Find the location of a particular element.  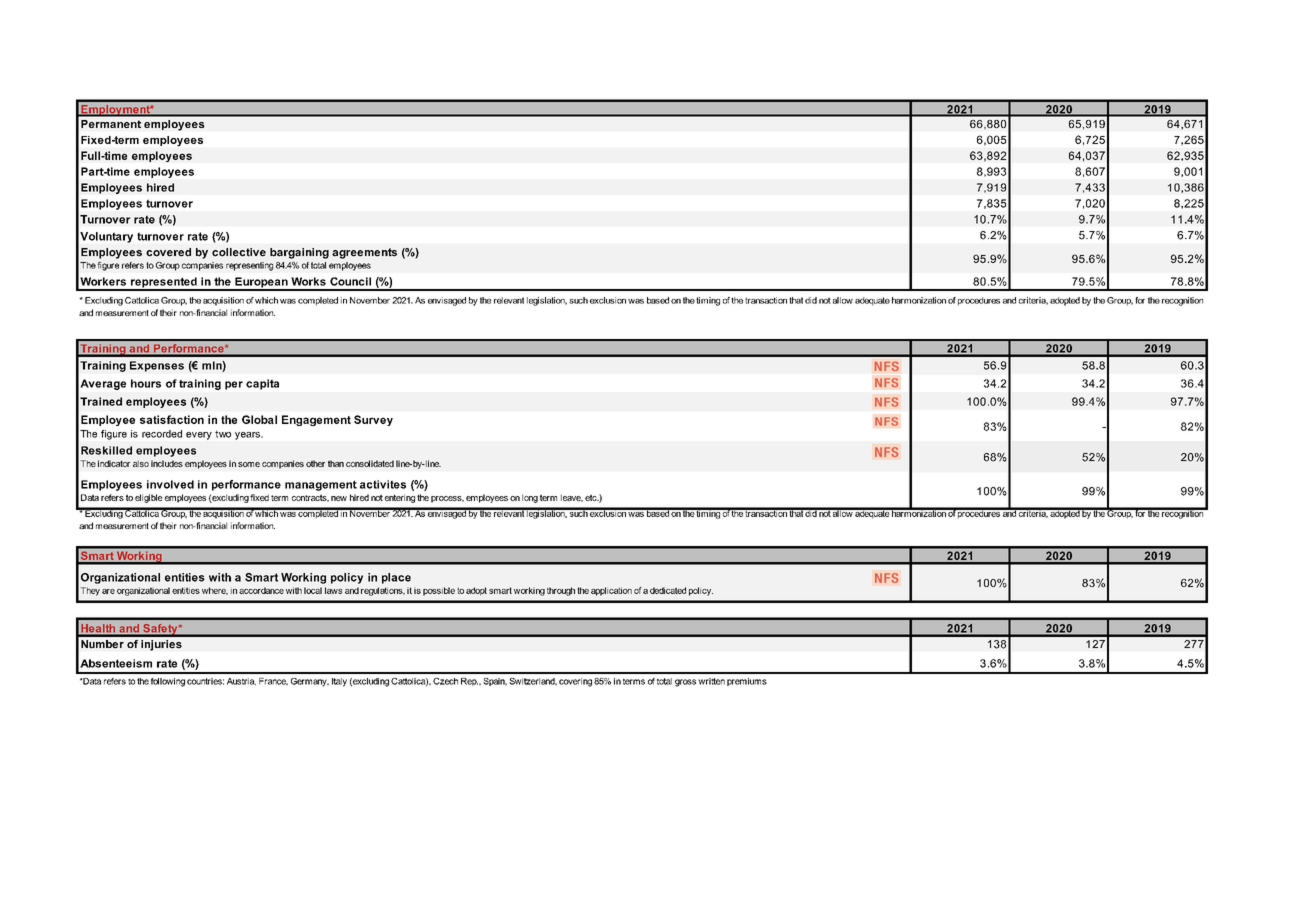

gross is located at coordinates (685, 683).
